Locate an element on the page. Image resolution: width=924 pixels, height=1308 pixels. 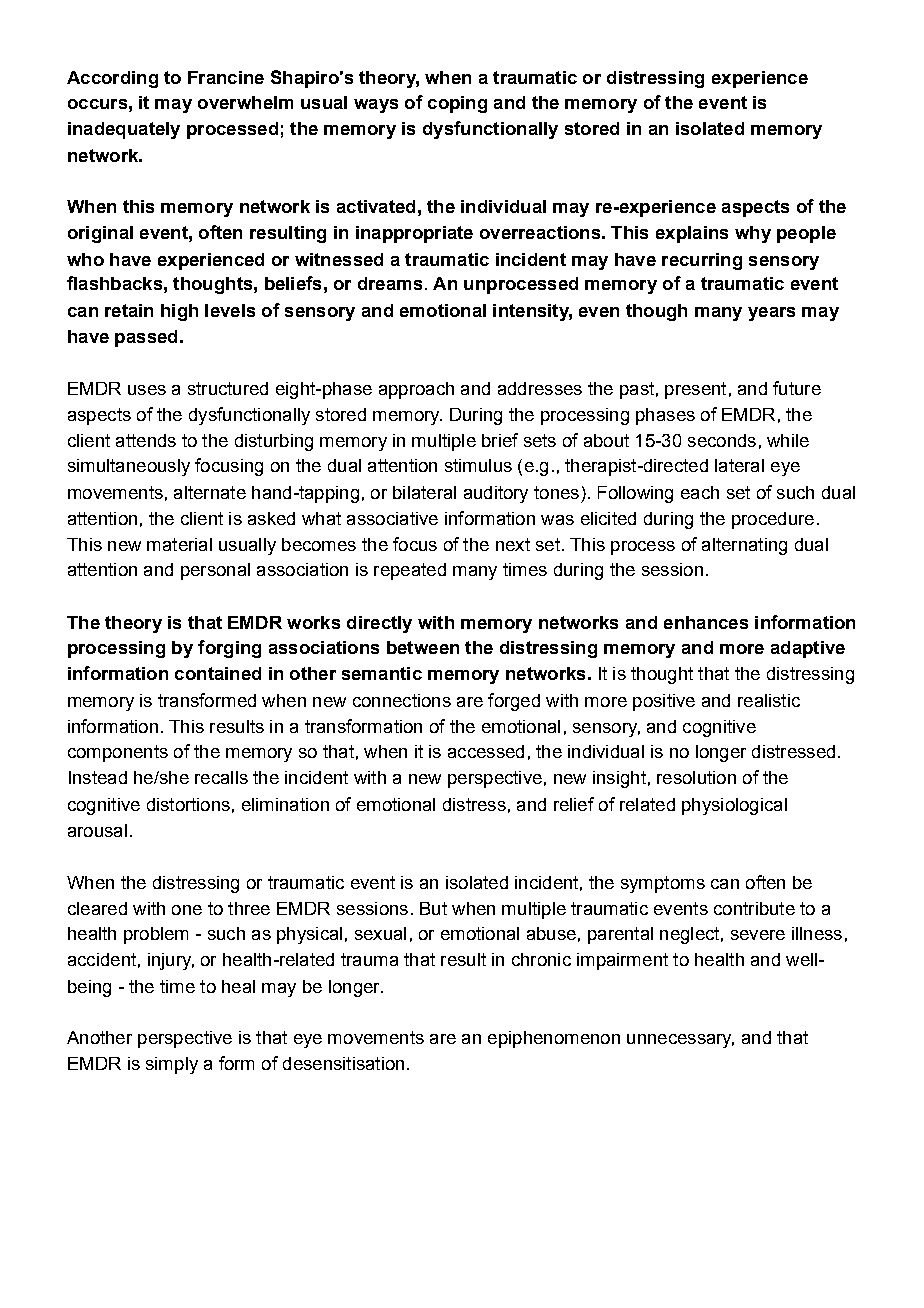
inadequately is located at coordinates (124, 130).
